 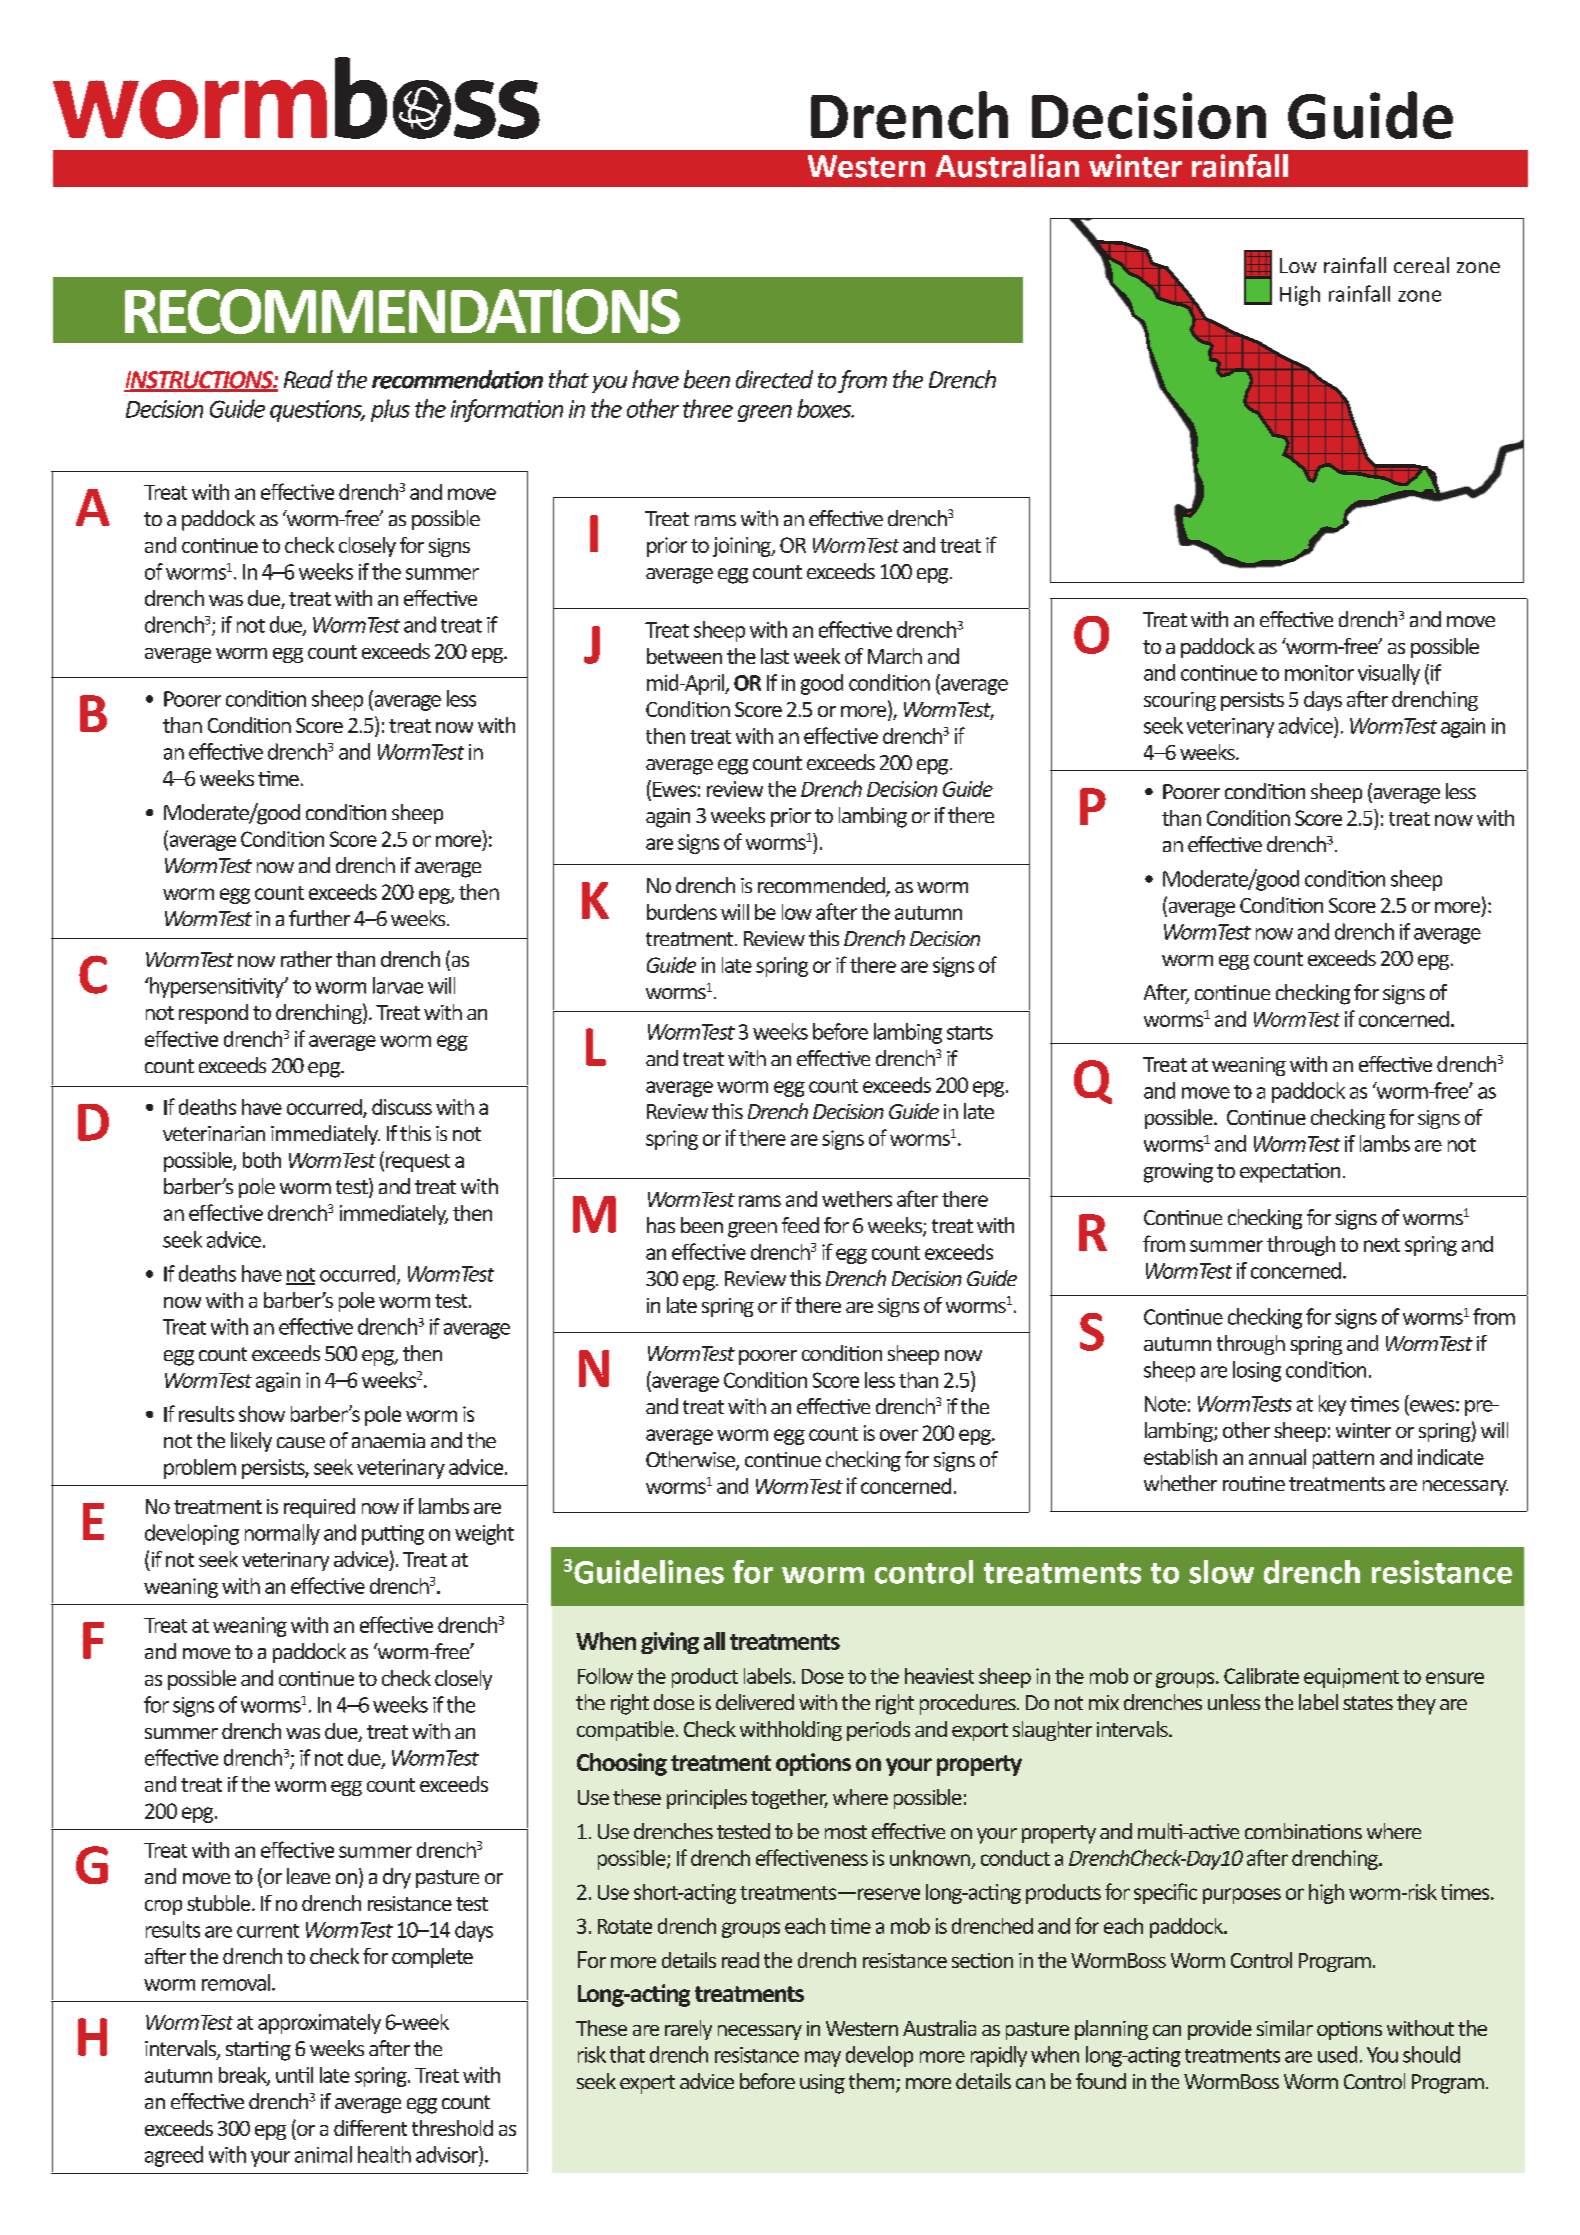 I want to click on cause, so click(x=301, y=1442).
